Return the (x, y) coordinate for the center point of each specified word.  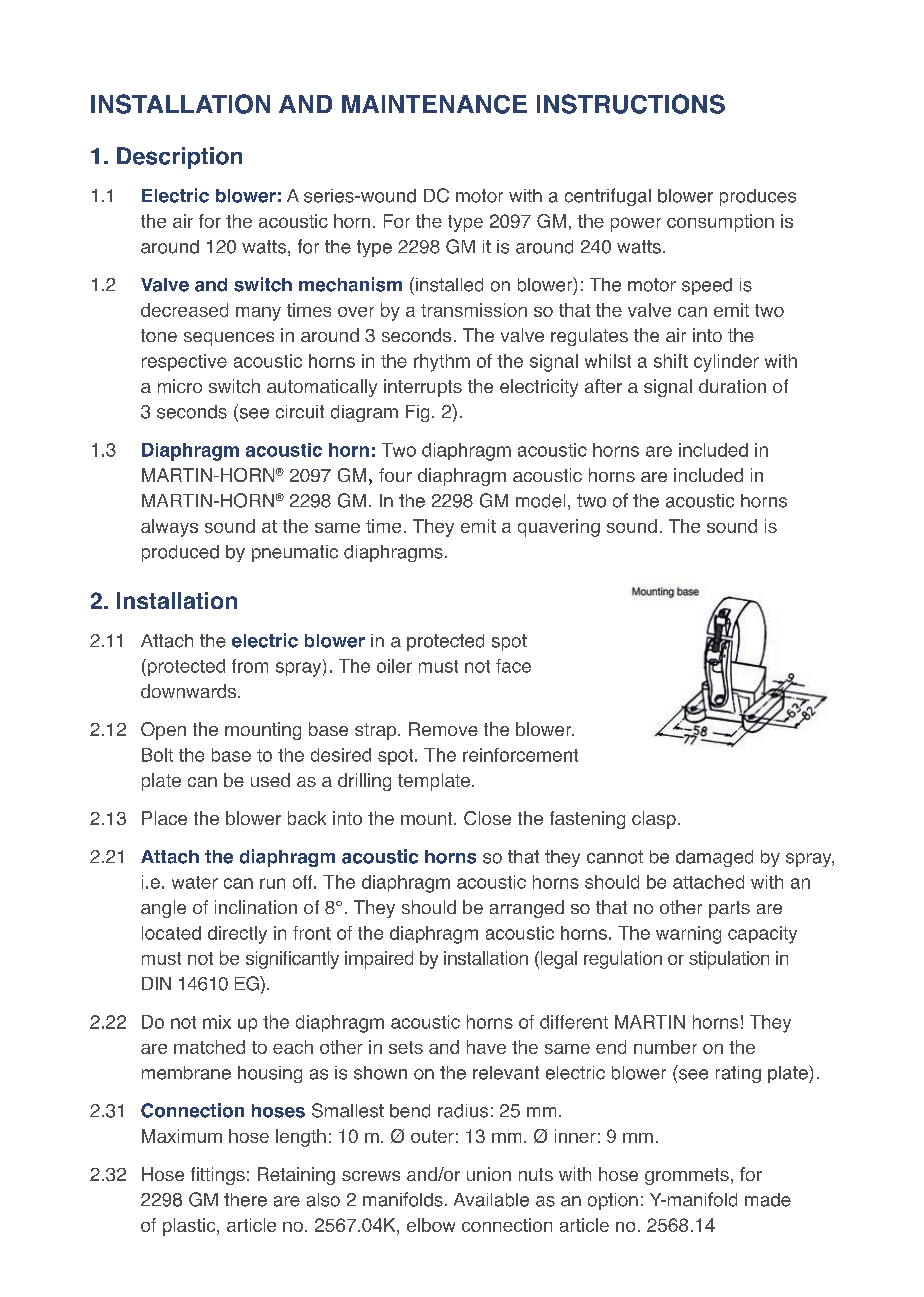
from (250, 666)
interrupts (423, 388)
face (513, 666)
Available (491, 1200)
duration (732, 386)
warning (688, 935)
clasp (654, 820)
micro (180, 386)
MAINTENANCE (434, 104)
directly (237, 935)
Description (179, 158)
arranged (527, 909)
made (768, 1200)
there (245, 1200)
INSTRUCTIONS (631, 104)
